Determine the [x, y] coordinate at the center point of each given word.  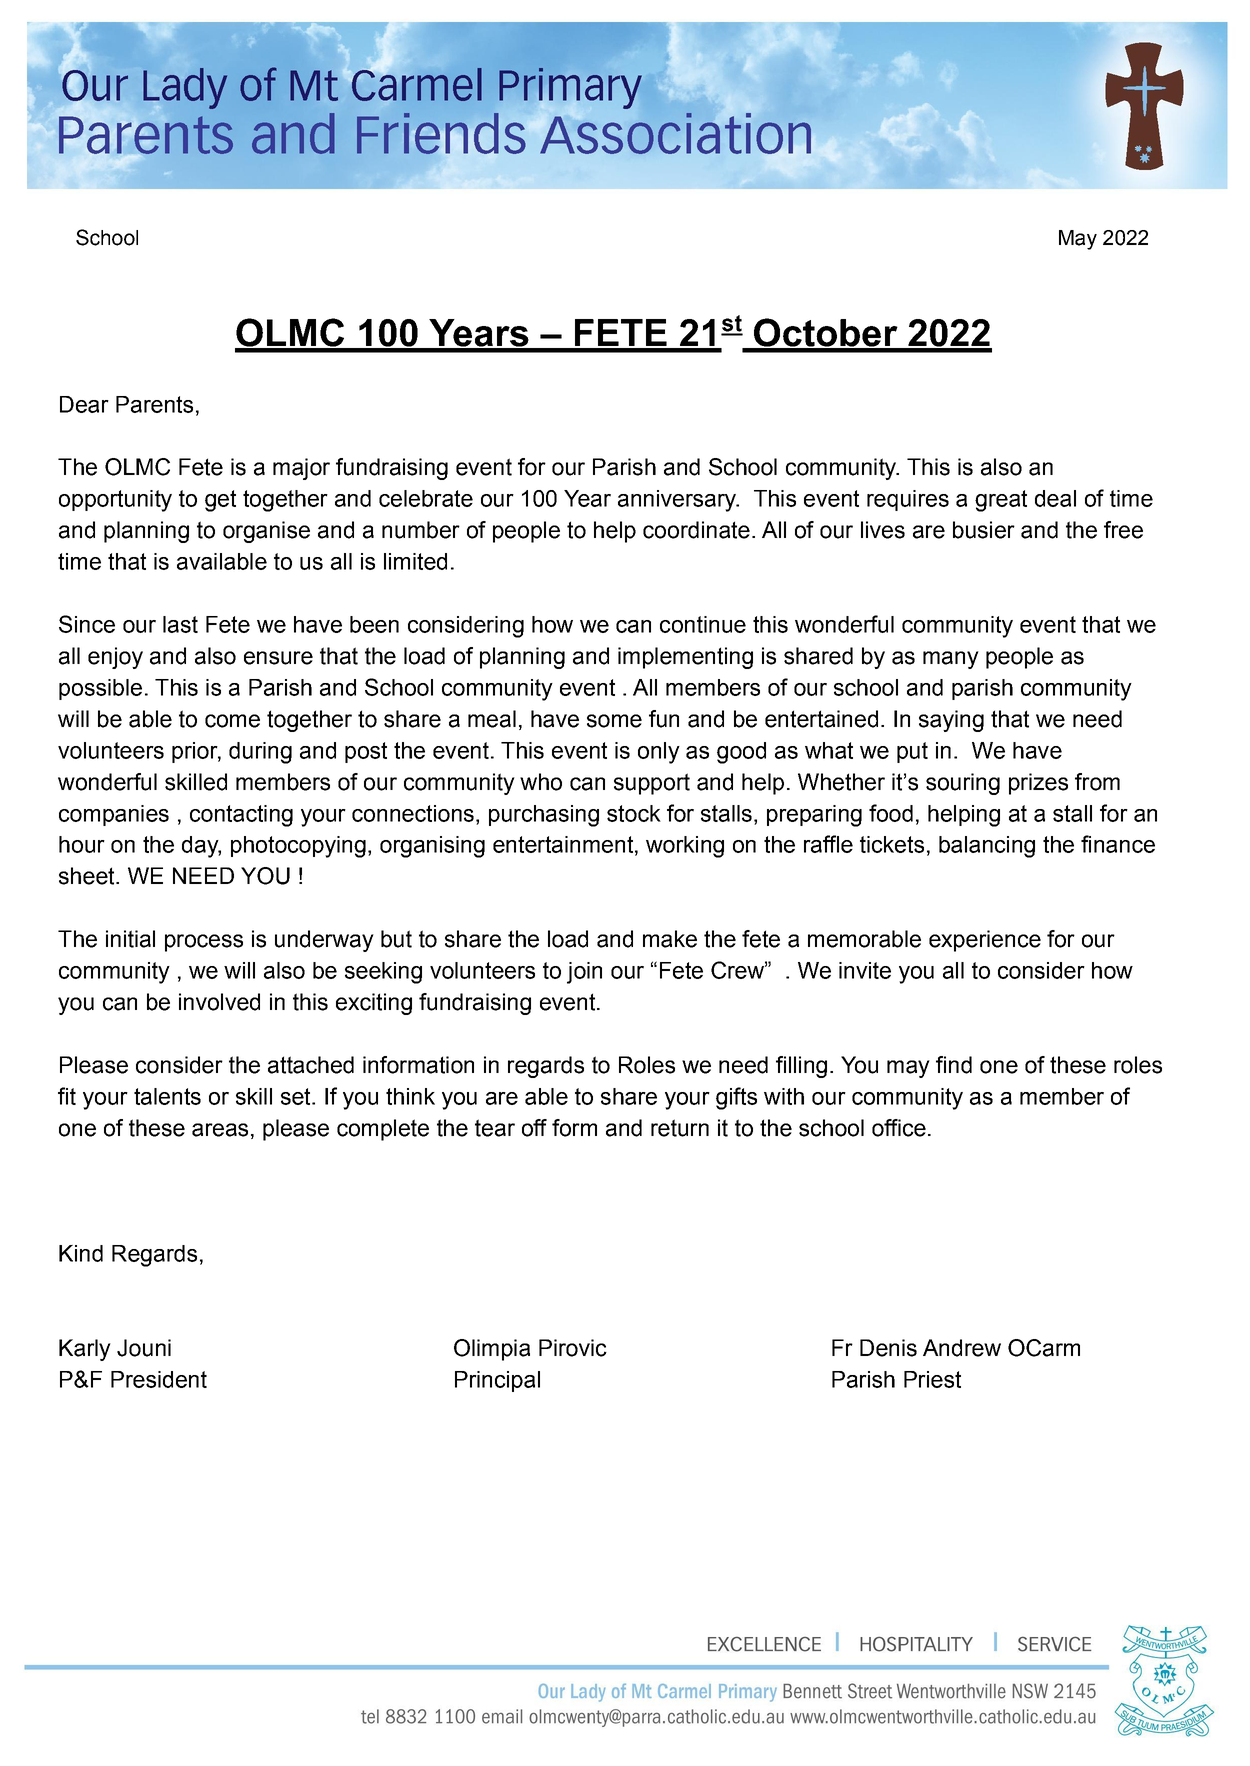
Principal [497, 1381]
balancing [987, 847]
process [204, 943]
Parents [154, 404]
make [670, 939]
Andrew [962, 1348]
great [1001, 501]
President [159, 1379]
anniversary [678, 501]
